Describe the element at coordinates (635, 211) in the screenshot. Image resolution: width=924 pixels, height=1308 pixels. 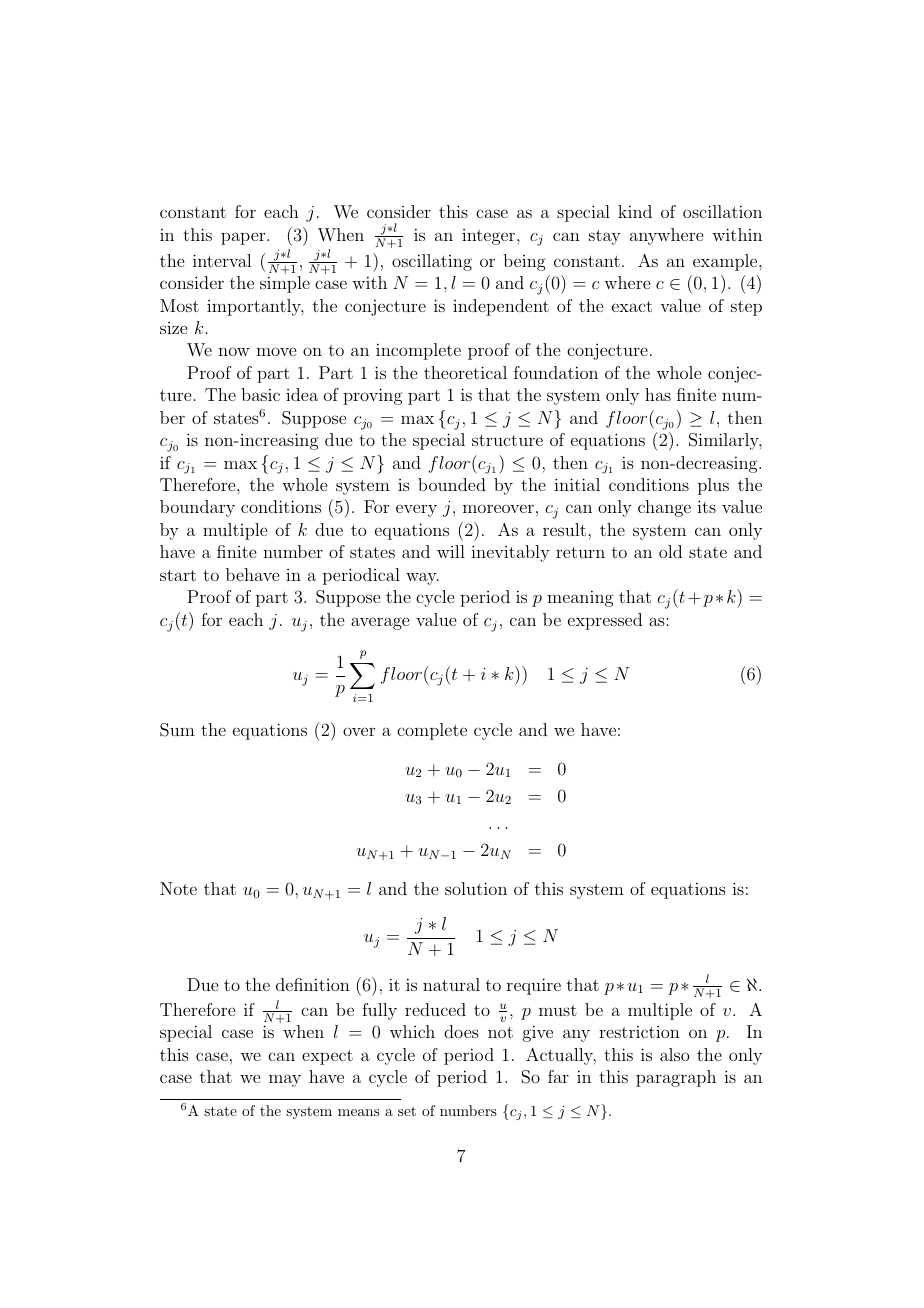
I see `kind` at that location.
